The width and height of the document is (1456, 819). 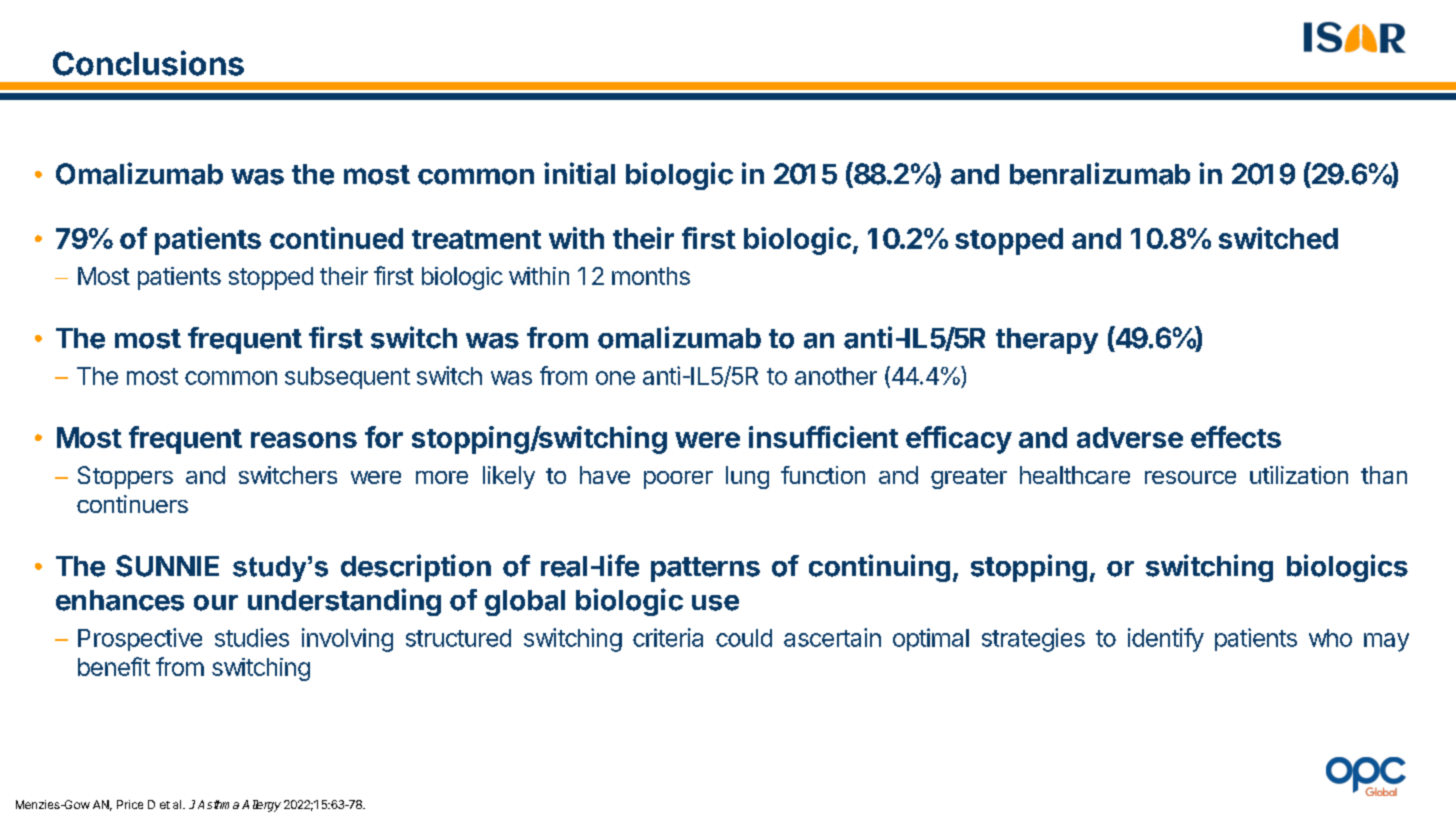 I want to click on months, so click(x=651, y=276).
